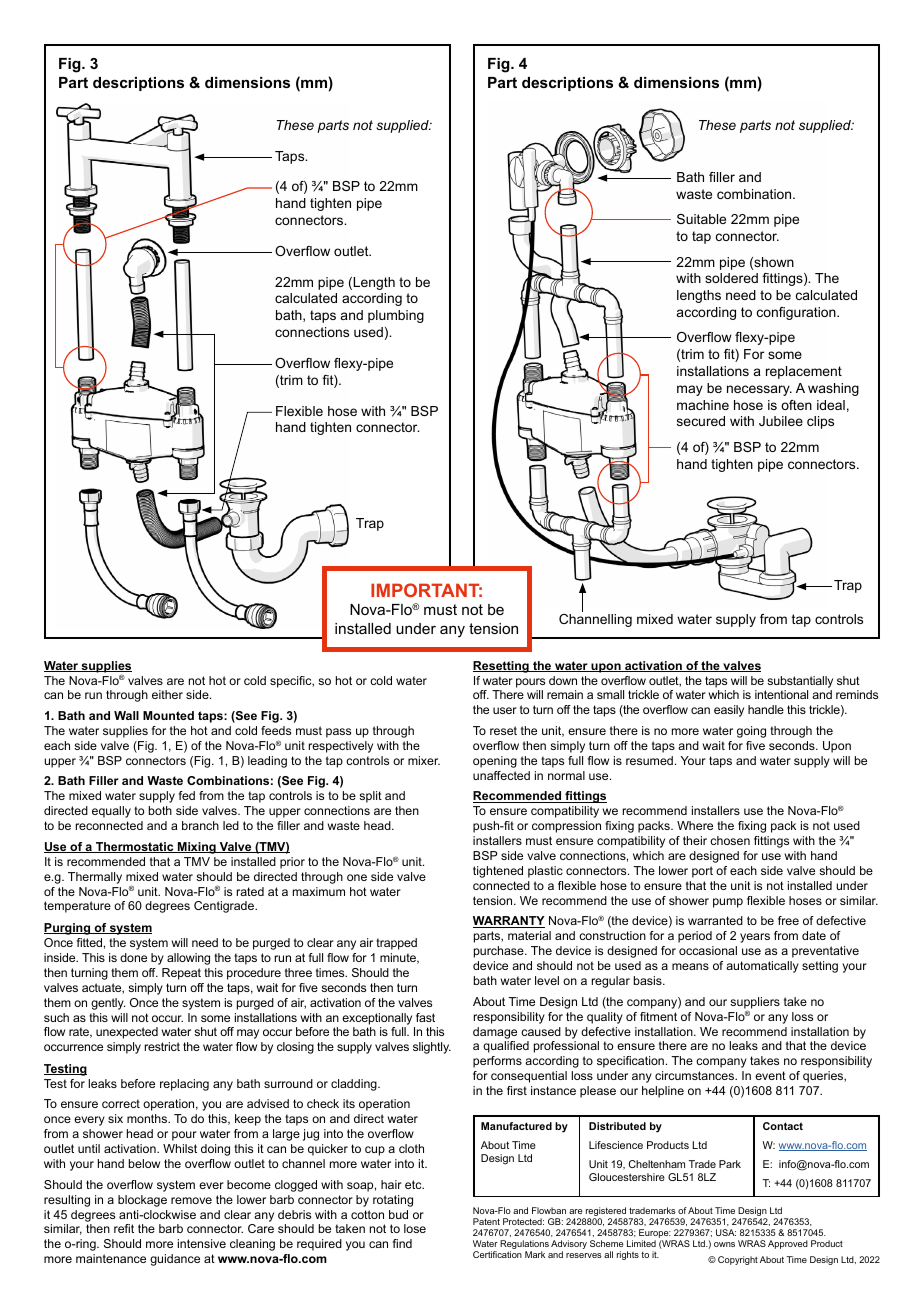  I want to click on intentional, so click(781, 694).
